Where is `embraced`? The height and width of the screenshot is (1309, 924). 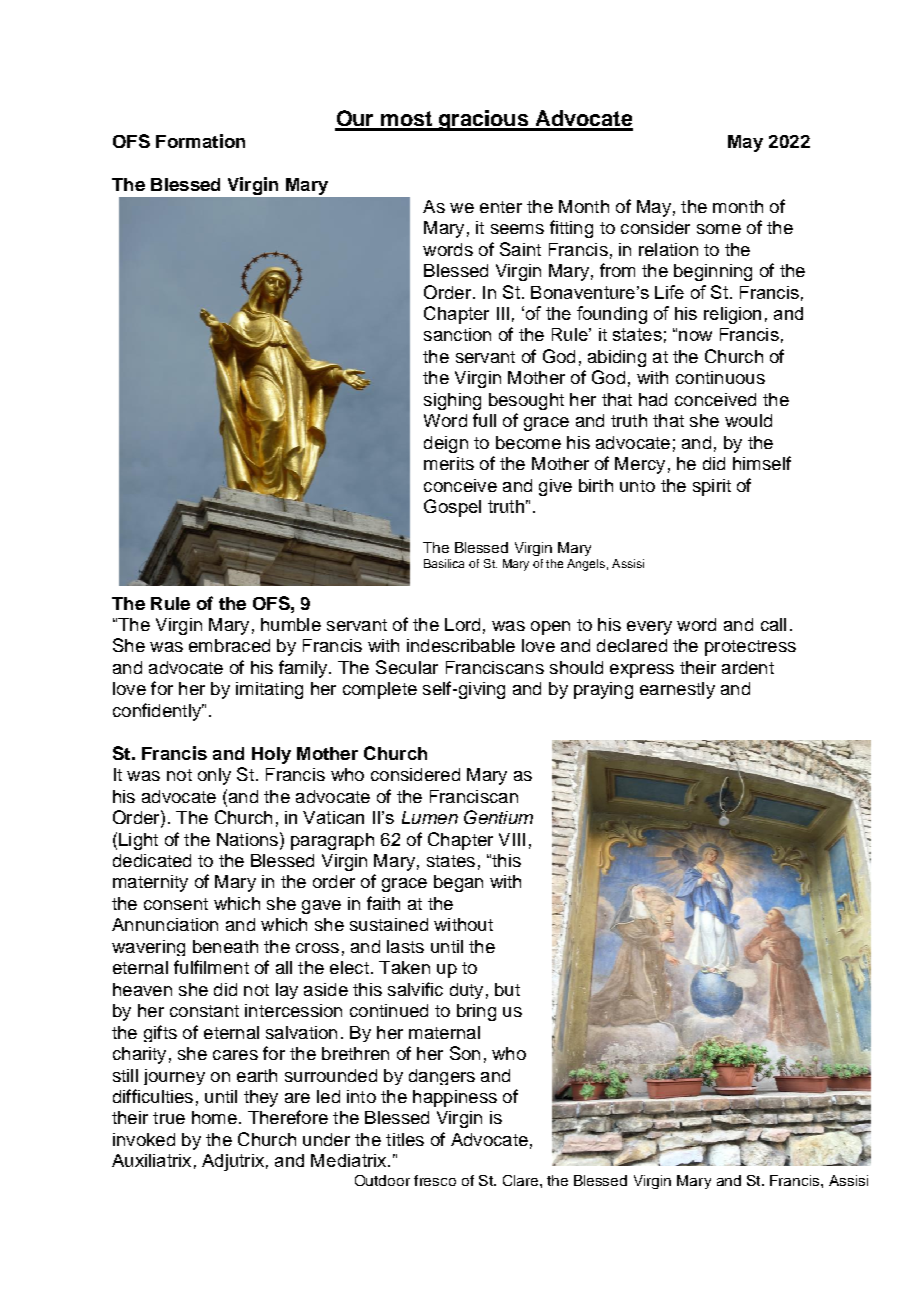
embraced is located at coordinates (229, 645).
